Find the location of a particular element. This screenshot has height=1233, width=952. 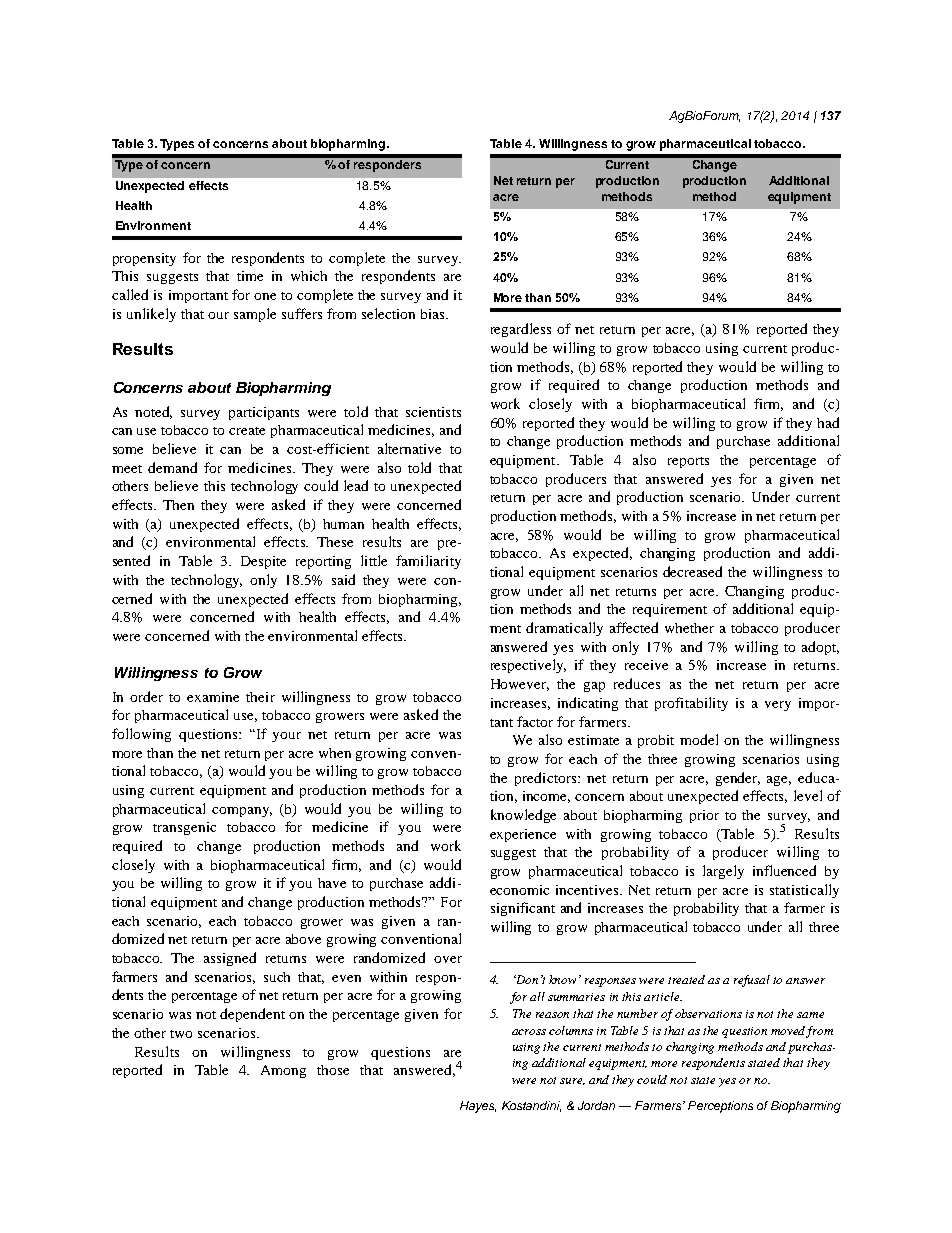

time is located at coordinates (250, 276).
